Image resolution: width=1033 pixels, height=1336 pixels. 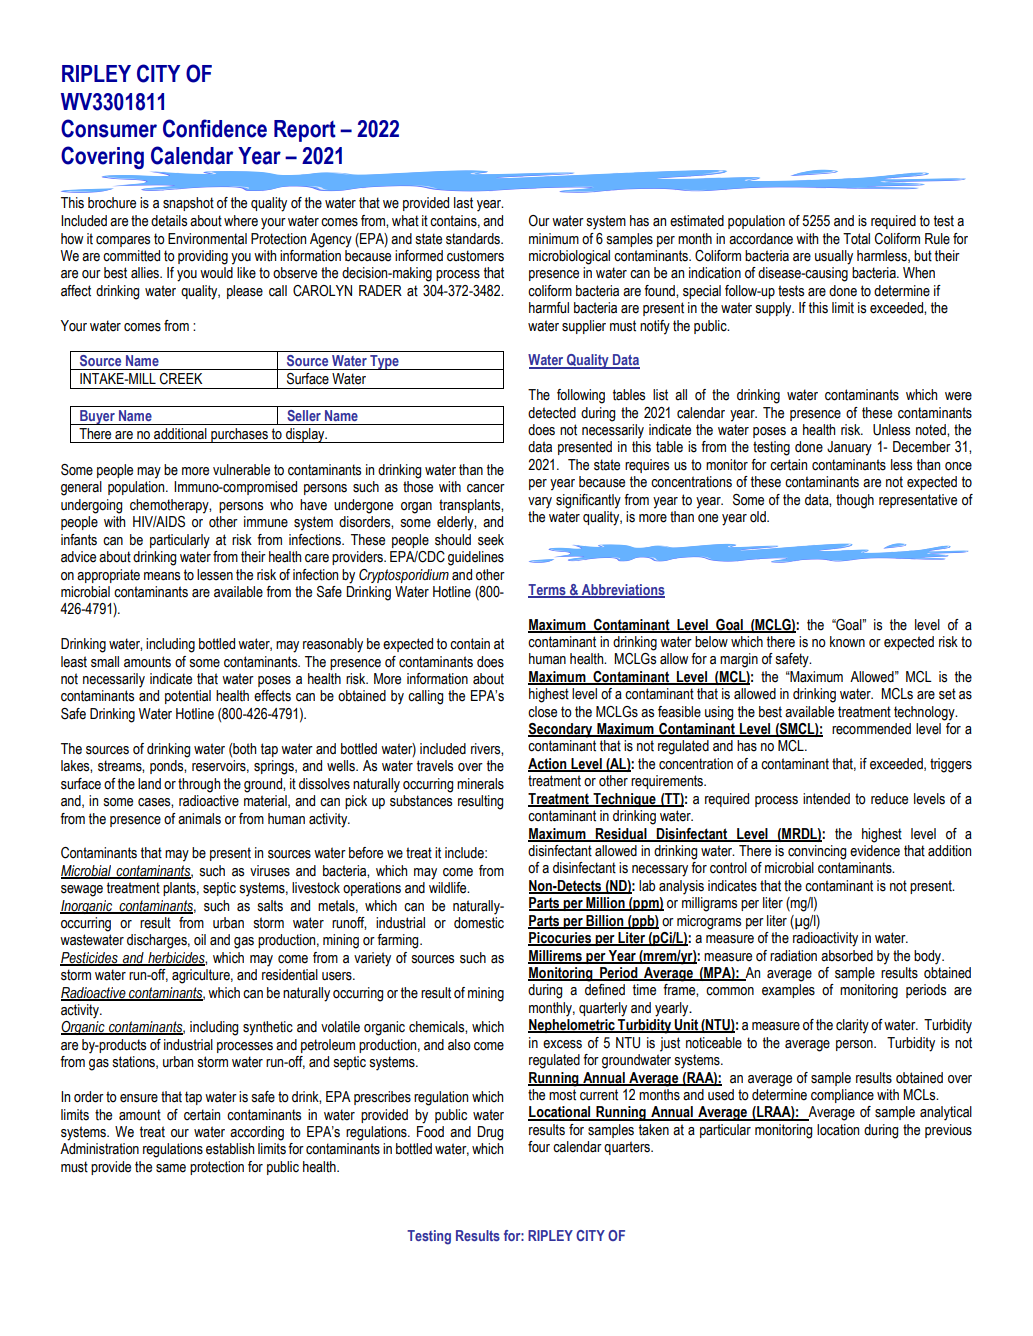 I want to click on Total, so click(x=856, y=239).
